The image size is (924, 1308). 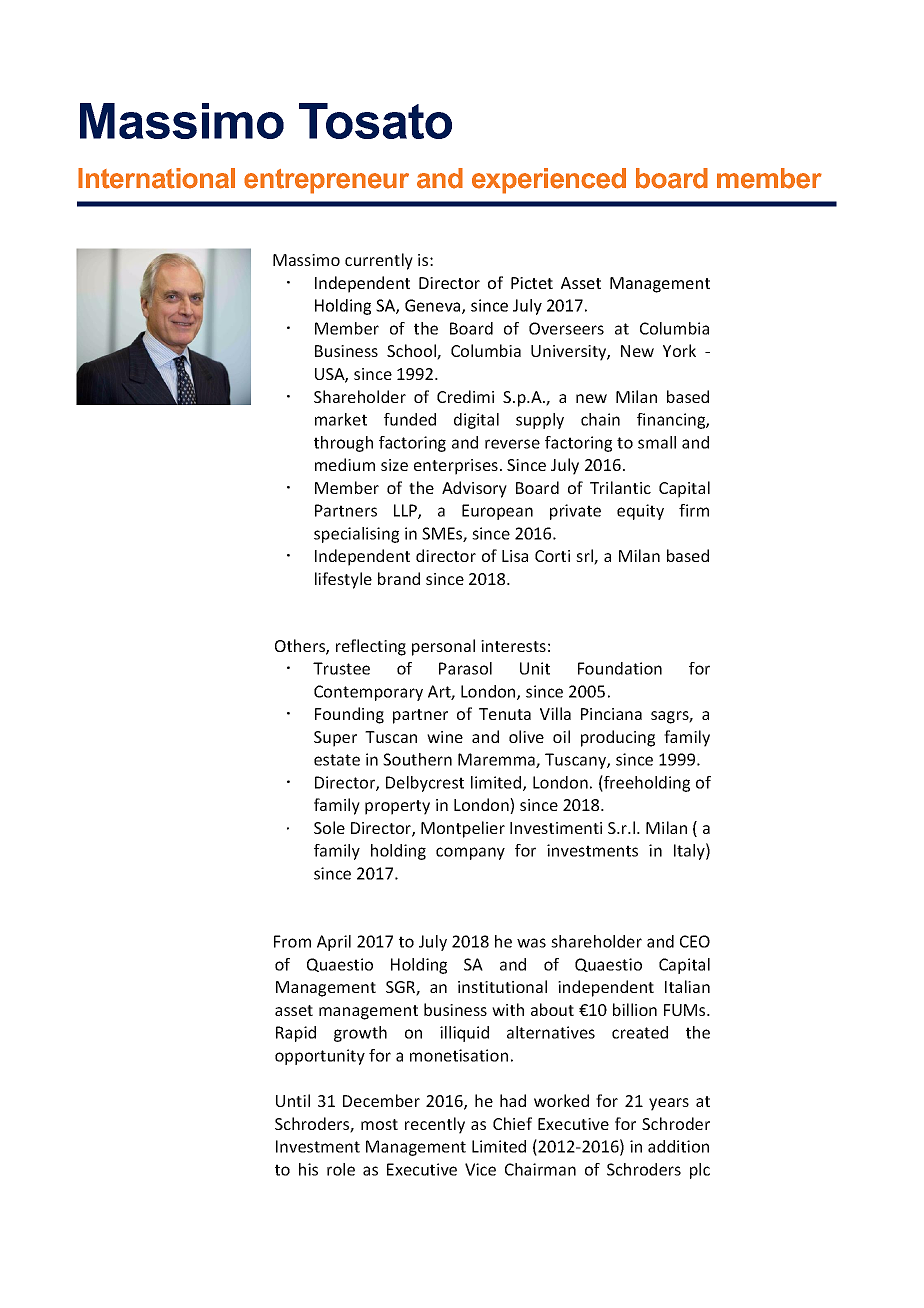 I want to click on equity, so click(x=640, y=512).
